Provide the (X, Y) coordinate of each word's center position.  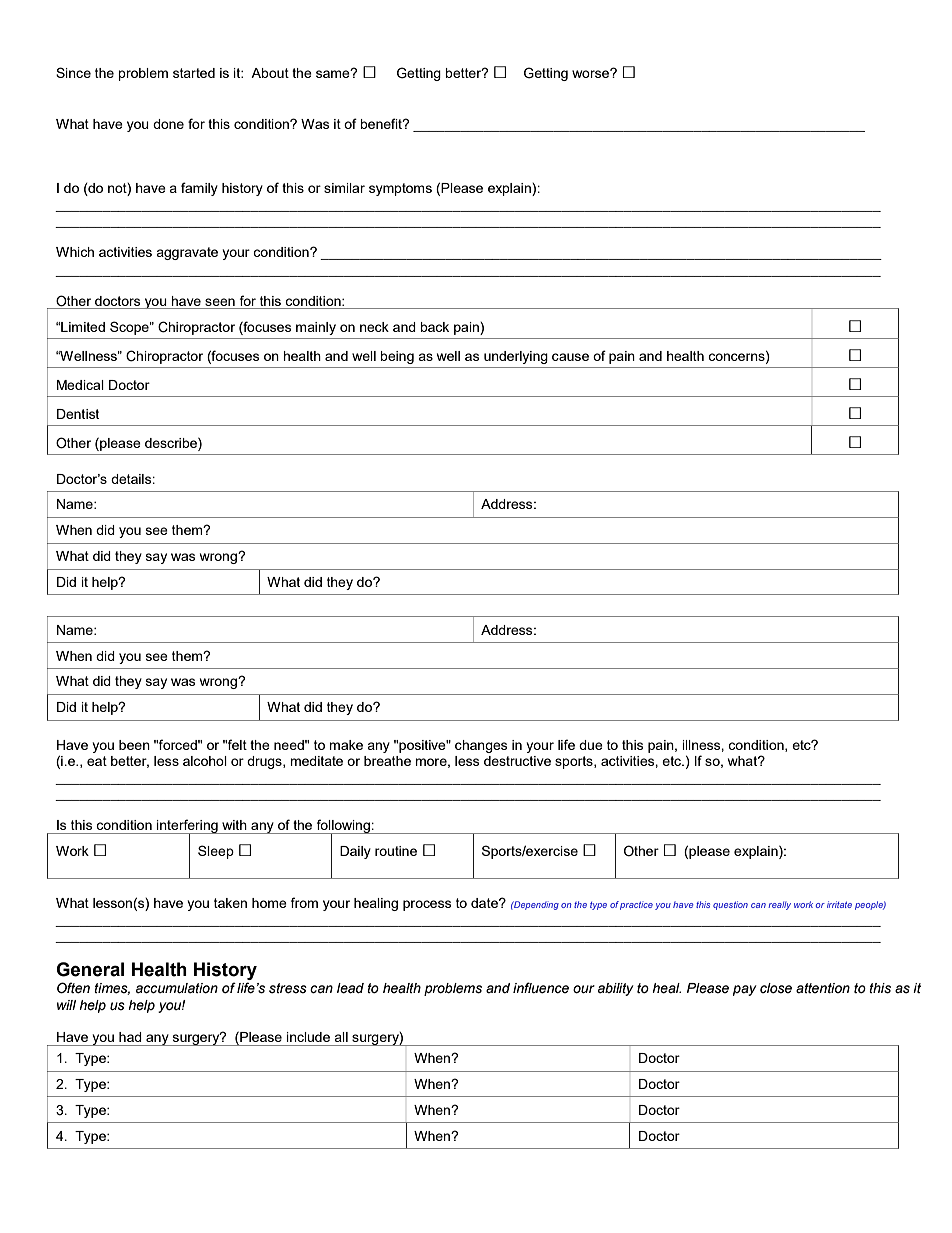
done (168, 124)
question (730, 905)
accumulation (177, 988)
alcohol (205, 761)
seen (220, 302)
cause (570, 357)
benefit (382, 123)
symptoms (400, 189)
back (434, 327)
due (591, 745)
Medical (80, 385)
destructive (517, 761)
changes (481, 746)
